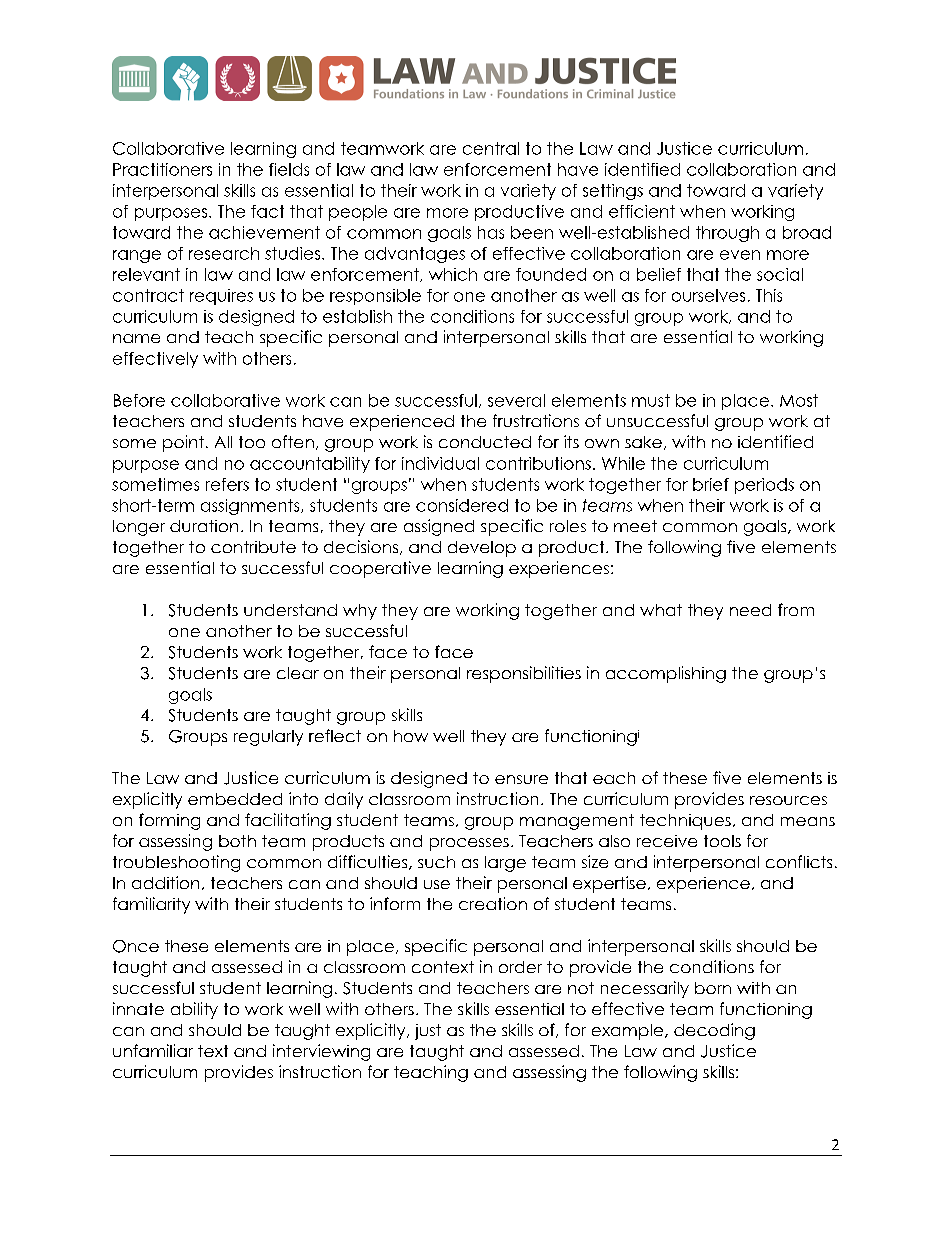  Describe the element at coordinates (788, 800) in the document. I see `resources` at that location.
